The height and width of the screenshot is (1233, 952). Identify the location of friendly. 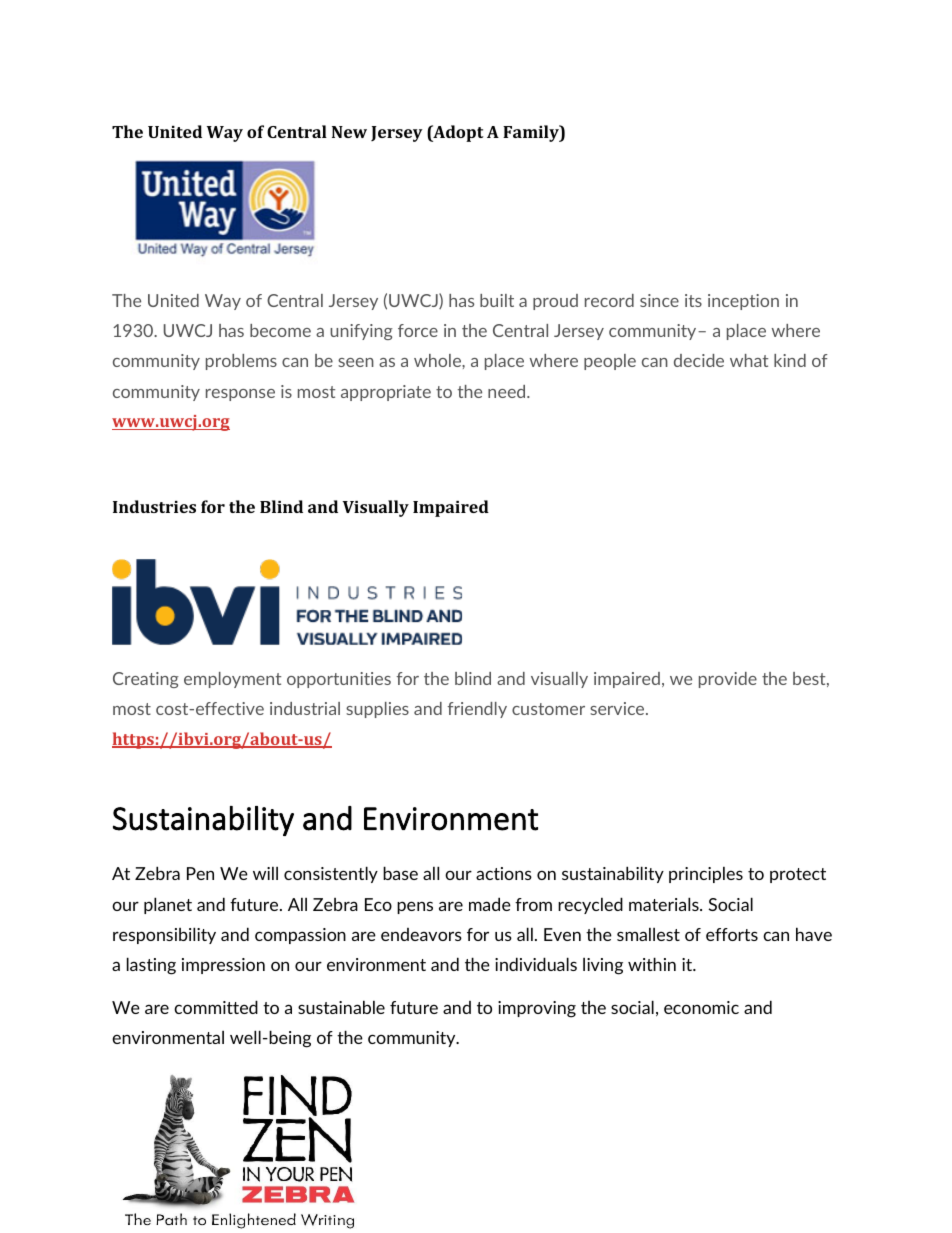
(477, 710).
